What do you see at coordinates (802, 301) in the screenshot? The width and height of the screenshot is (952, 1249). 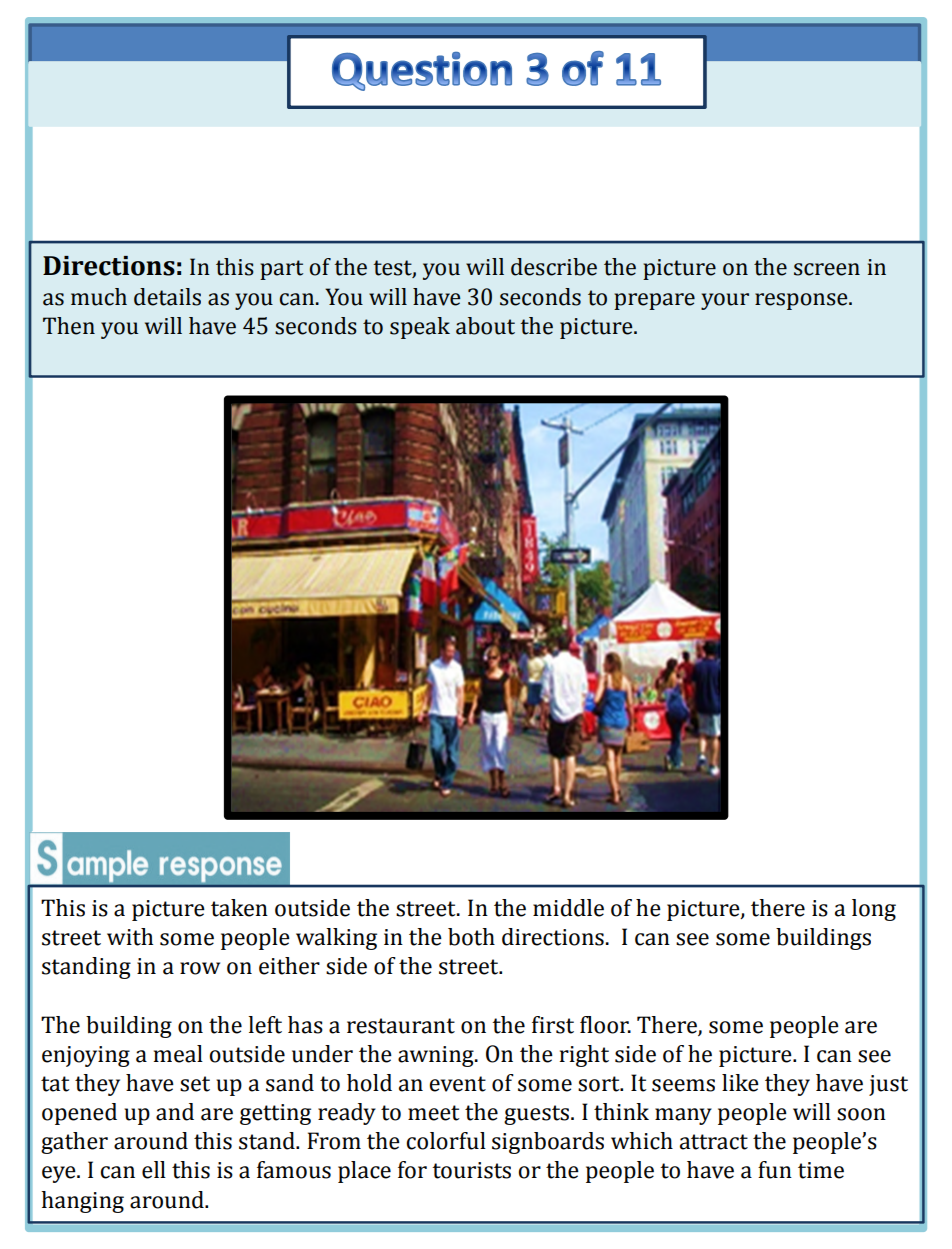 I see `response` at bounding box center [802, 301].
